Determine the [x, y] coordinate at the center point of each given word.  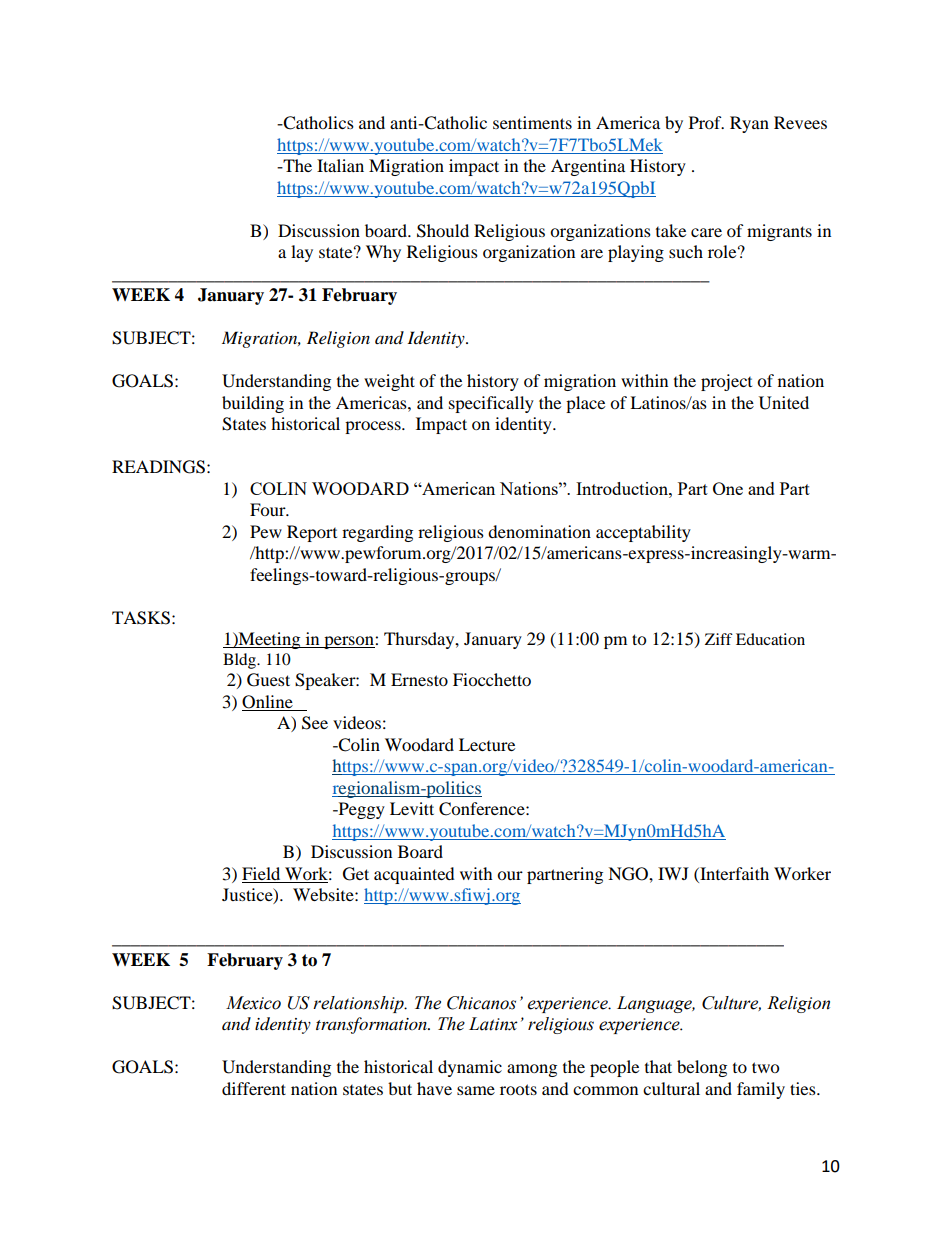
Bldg [240, 661]
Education [770, 639]
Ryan [749, 124]
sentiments [532, 122]
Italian [340, 165]
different [254, 1088]
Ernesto [419, 679]
